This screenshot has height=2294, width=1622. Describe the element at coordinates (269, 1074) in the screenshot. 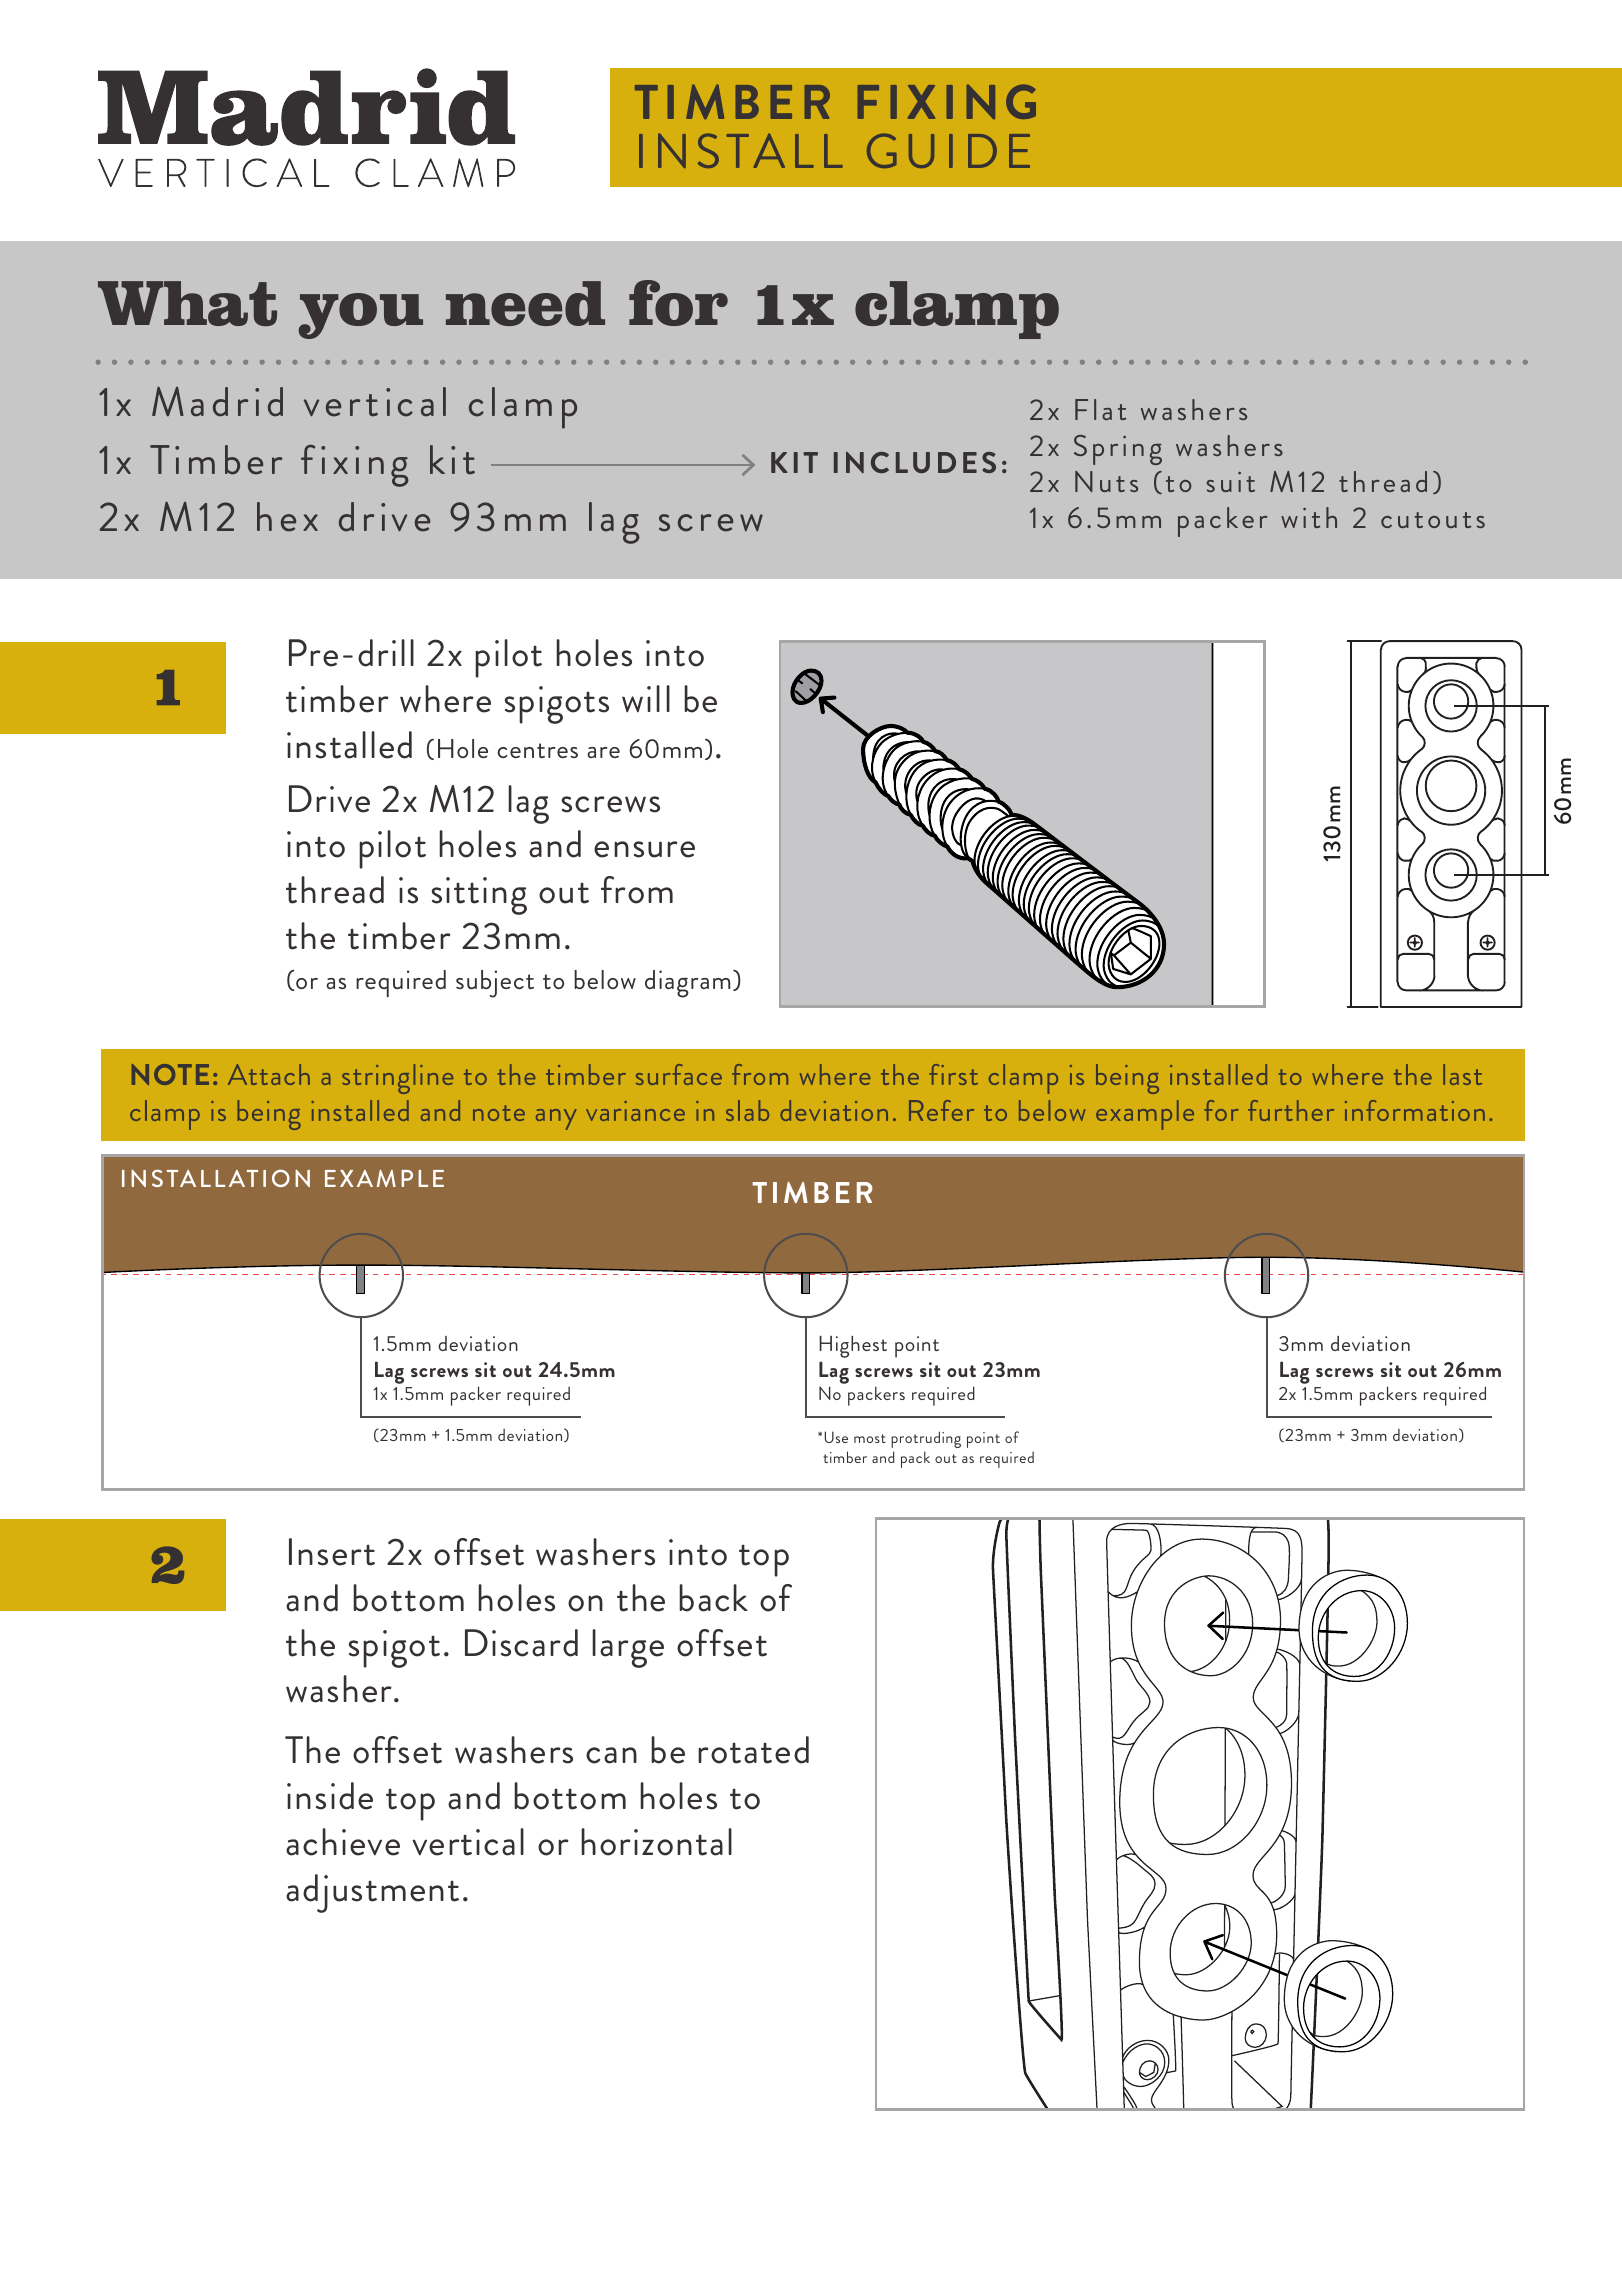

I see `Attach` at that location.
